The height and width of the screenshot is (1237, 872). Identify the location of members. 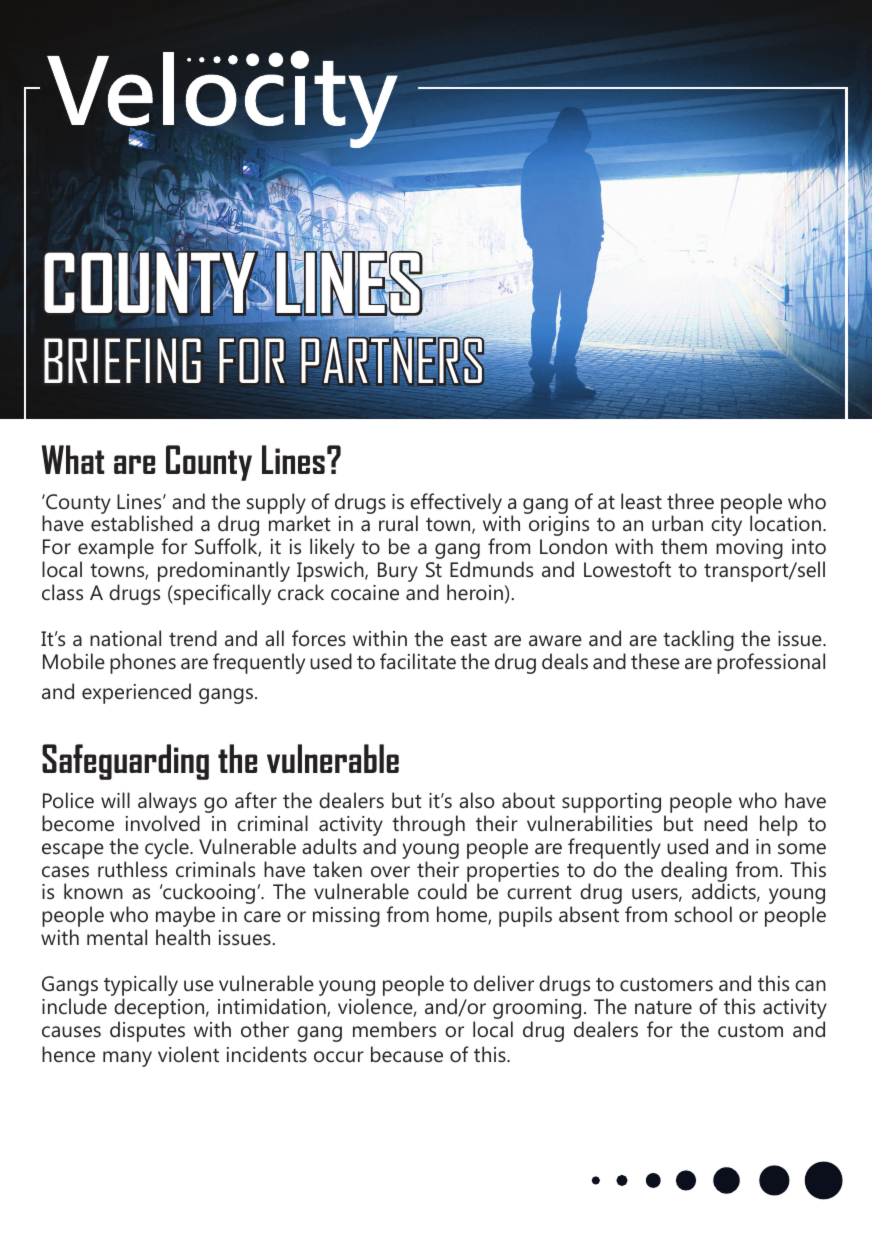
(394, 1029).
